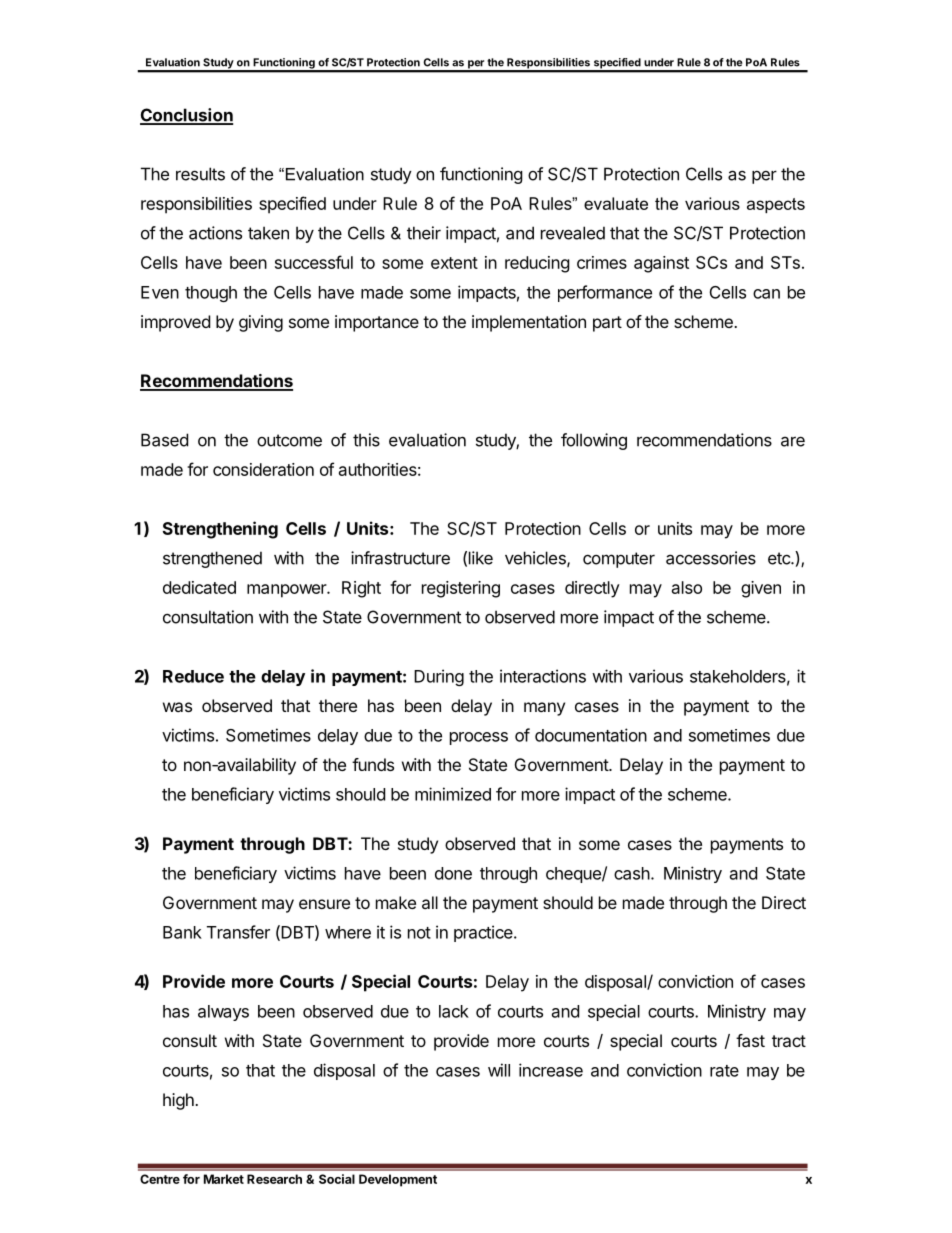 The image size is (952, 1233). I want to click on their, so click(424, 233).
